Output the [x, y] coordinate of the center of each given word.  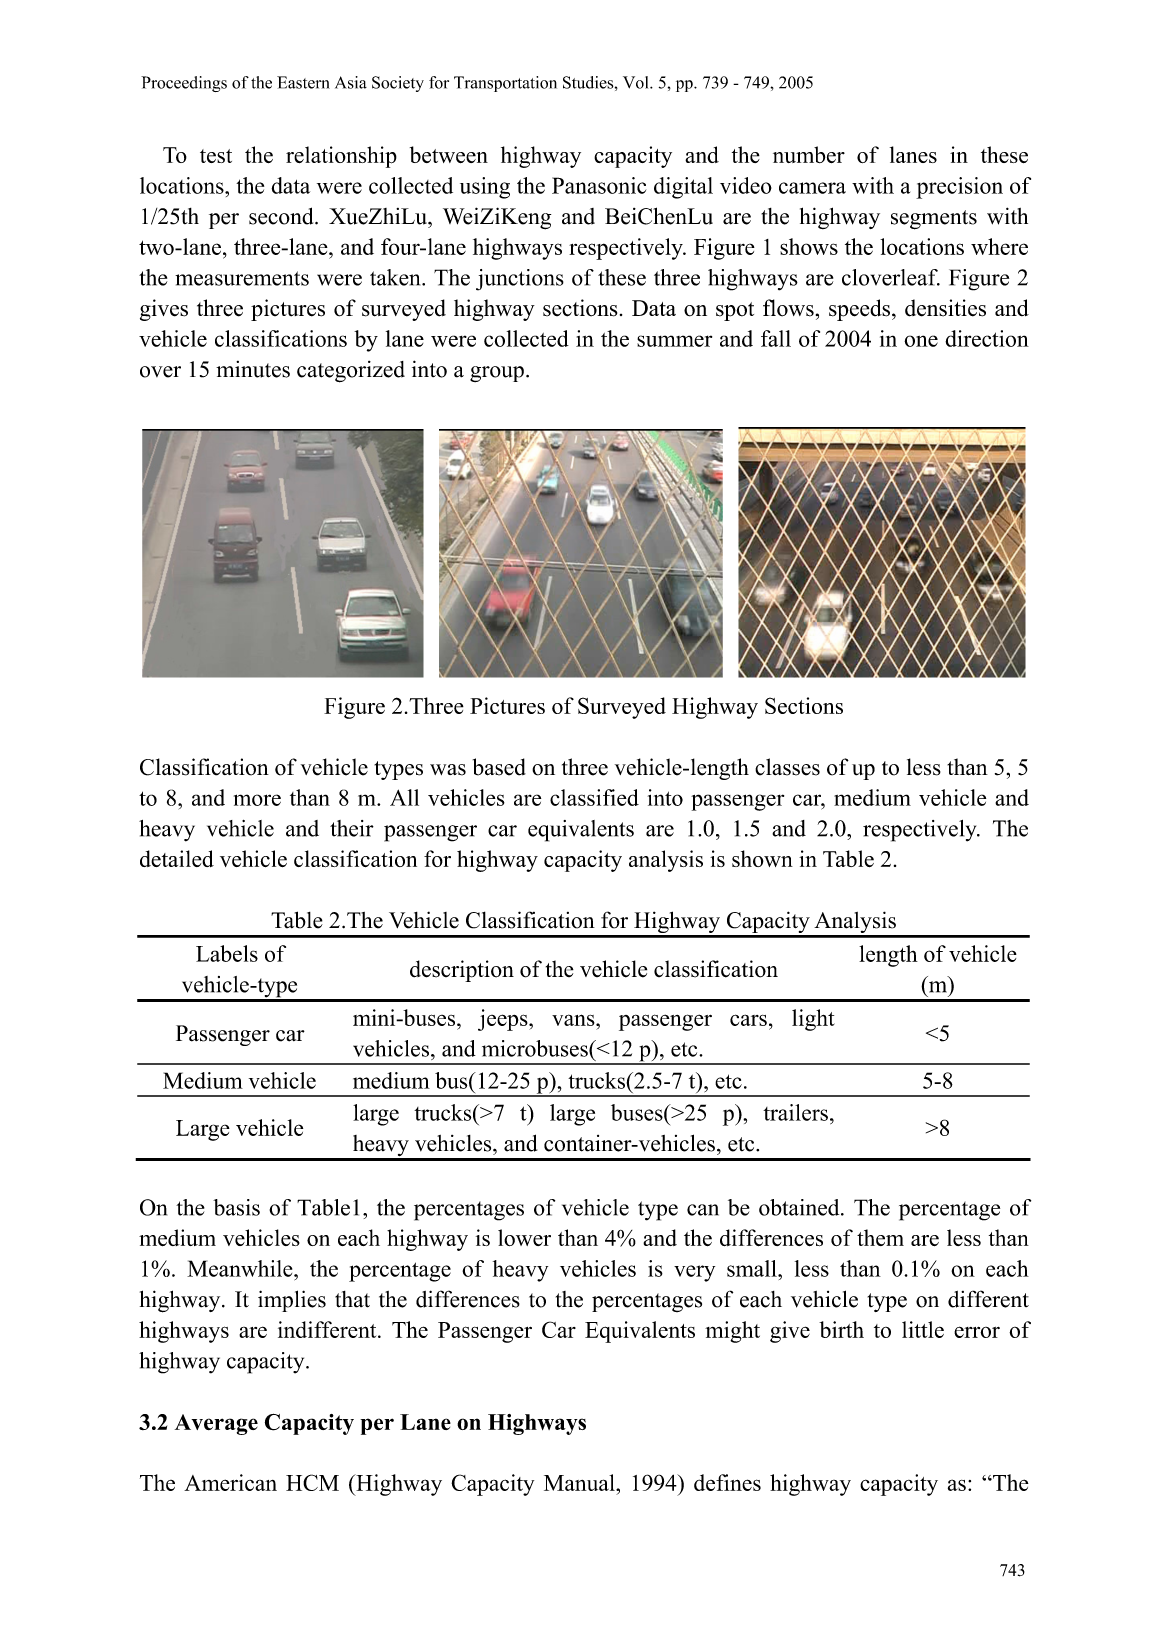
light [813, 1020]
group [497, 374]
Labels [227, 953]
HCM [312, 1482]
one [921, 341]
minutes [253, 369]
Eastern [303, 82]
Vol [637, 82]
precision [959, 188]
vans [574, 1020]
